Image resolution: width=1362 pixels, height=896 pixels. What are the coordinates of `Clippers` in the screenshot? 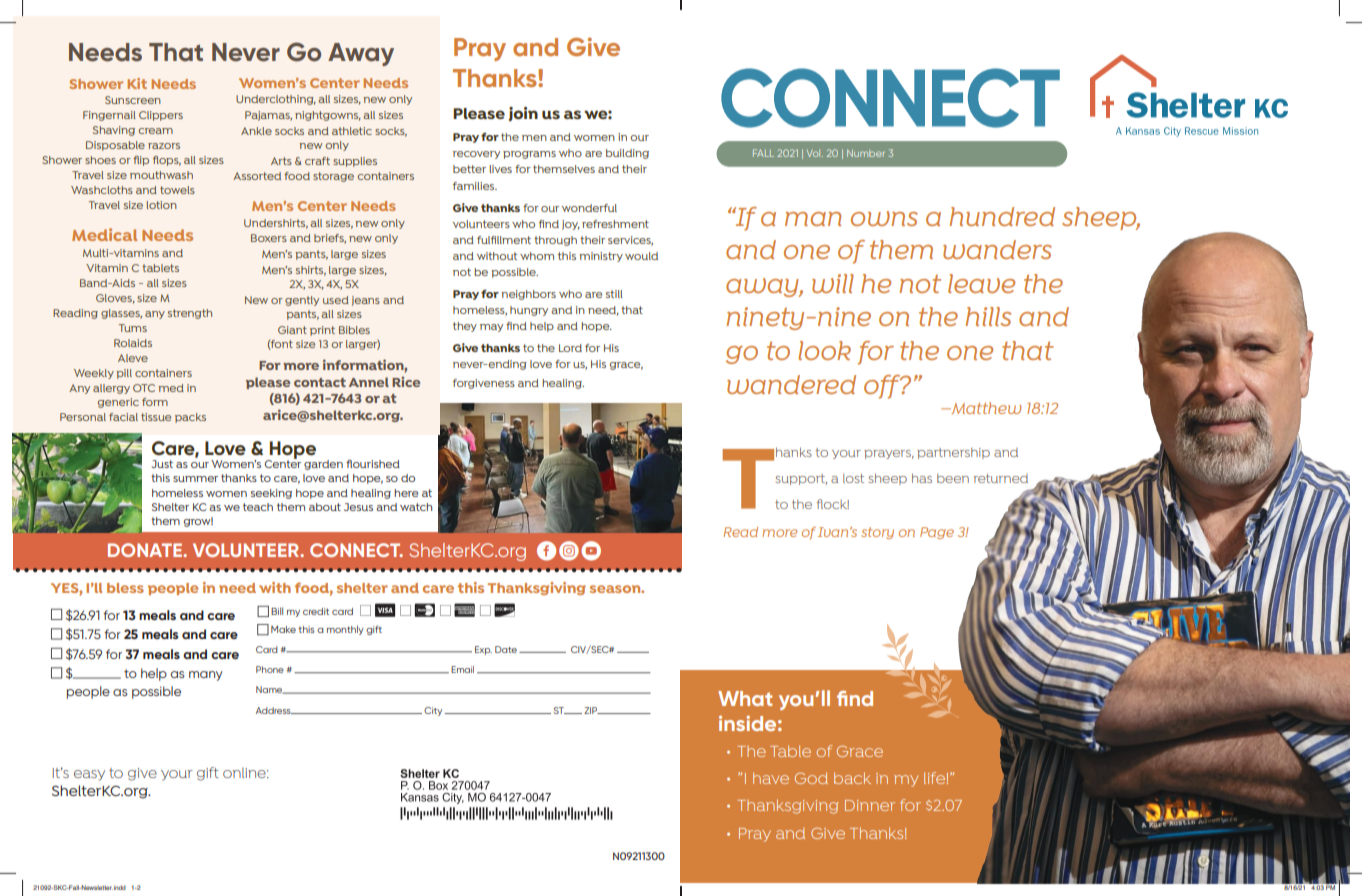 It's located at (161, 116).
